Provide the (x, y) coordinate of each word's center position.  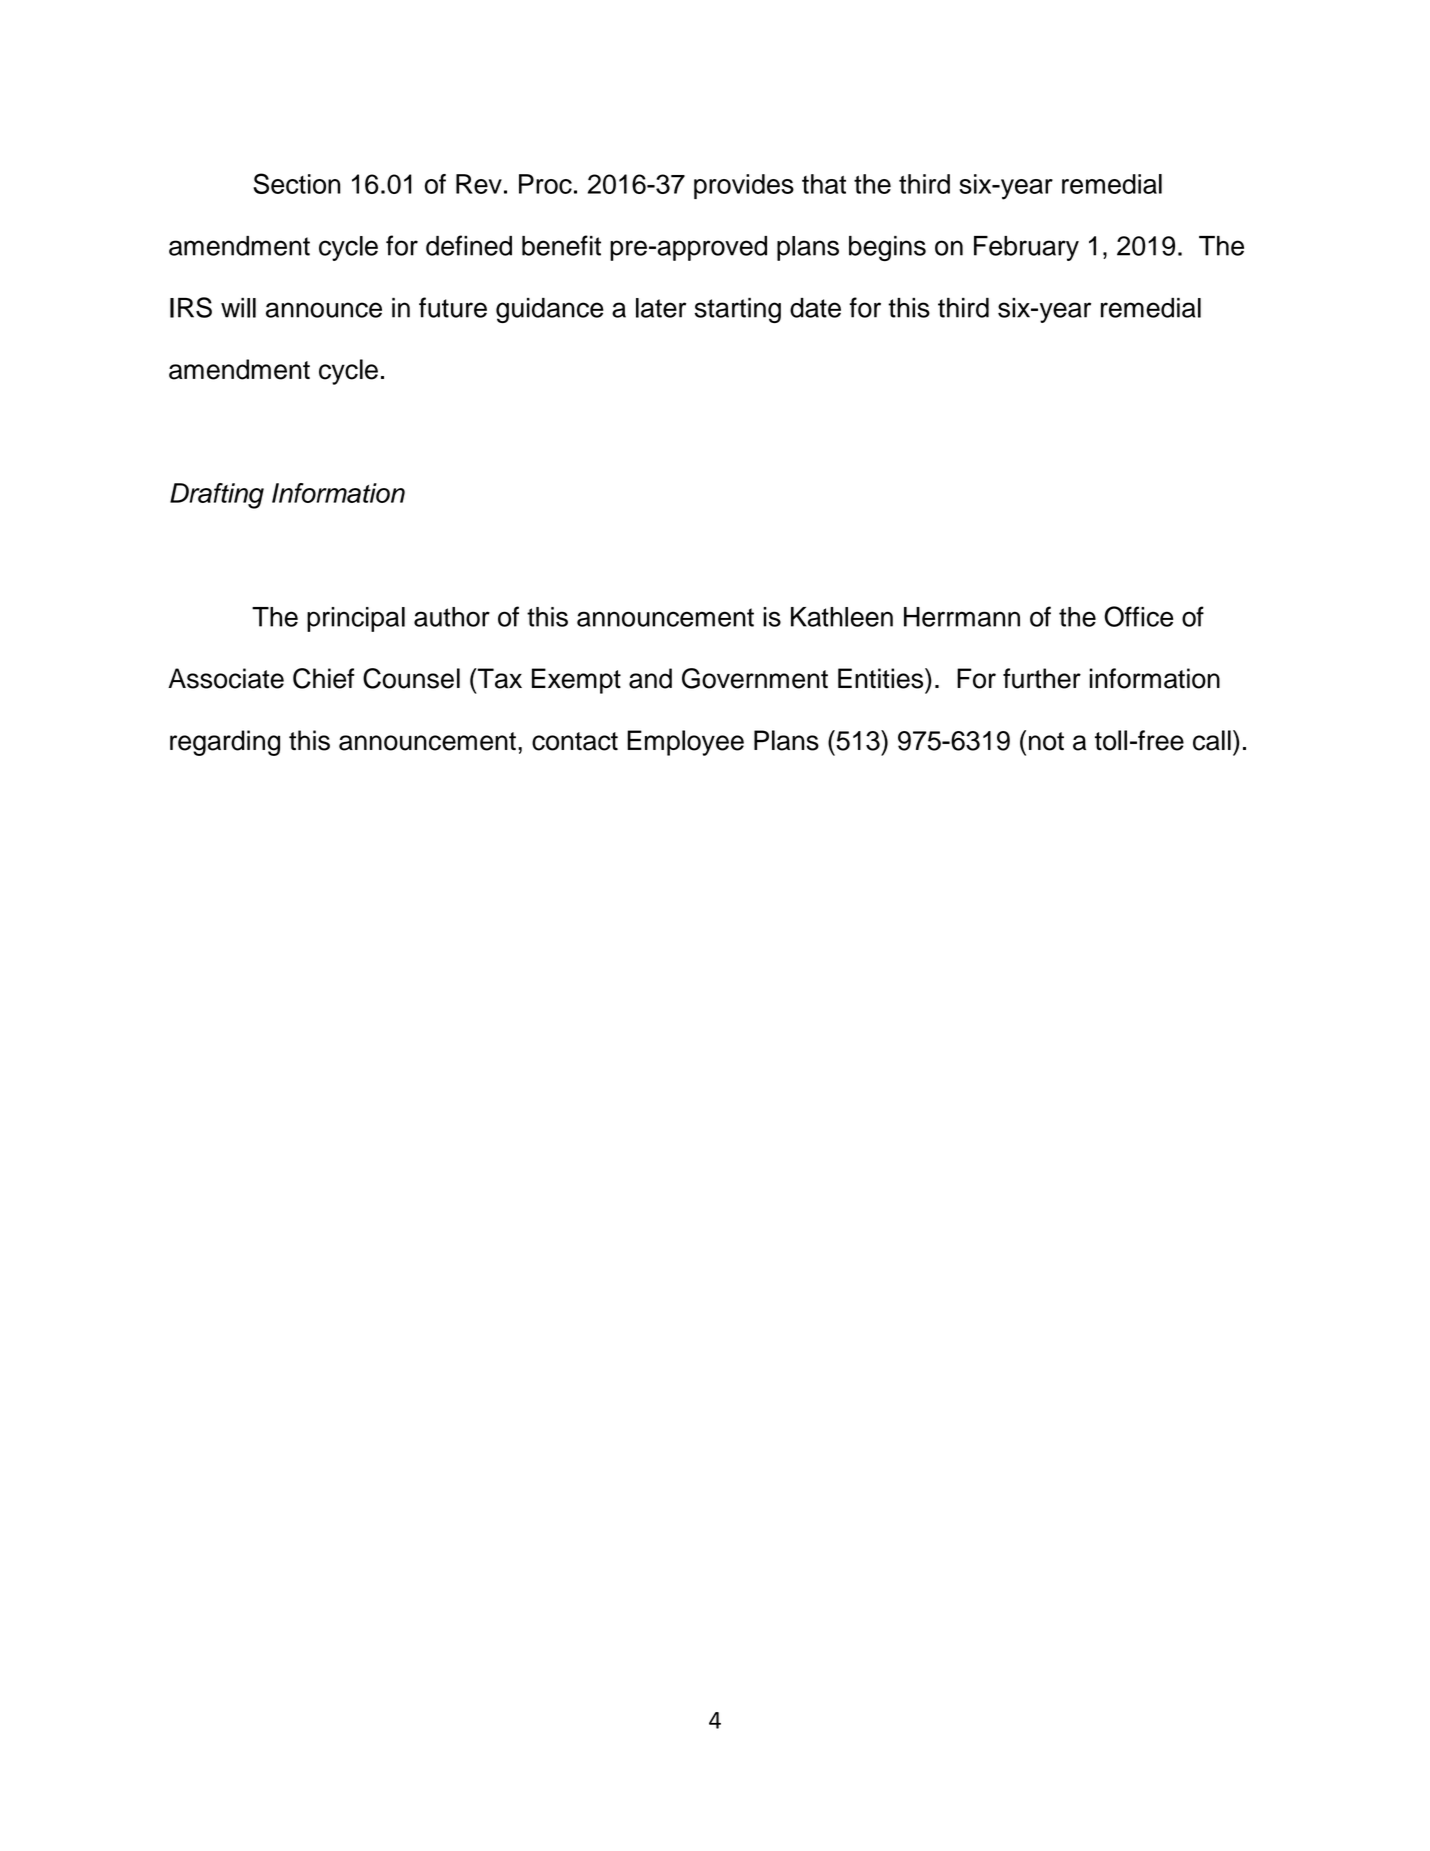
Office (1138, 616)
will (238, 308)
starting (738, 310)
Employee (685, 743)
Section (297, 183)
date (815, 308)
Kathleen (842, 617)
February (1026, 248)
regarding (225, 743)
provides (744, 186)
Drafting (217, 496)
